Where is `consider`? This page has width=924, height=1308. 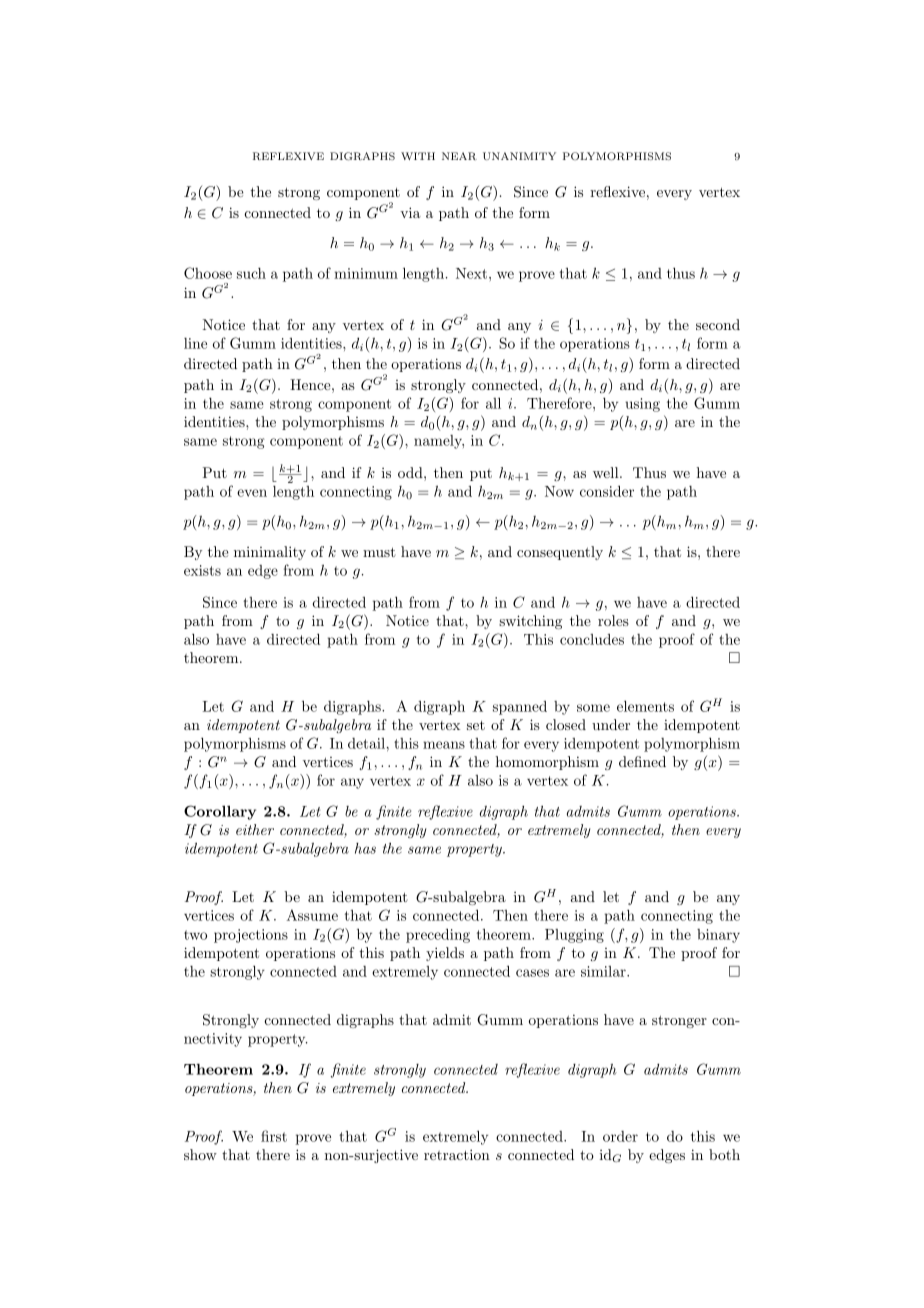 consider is located at coordinates (607, 491).
